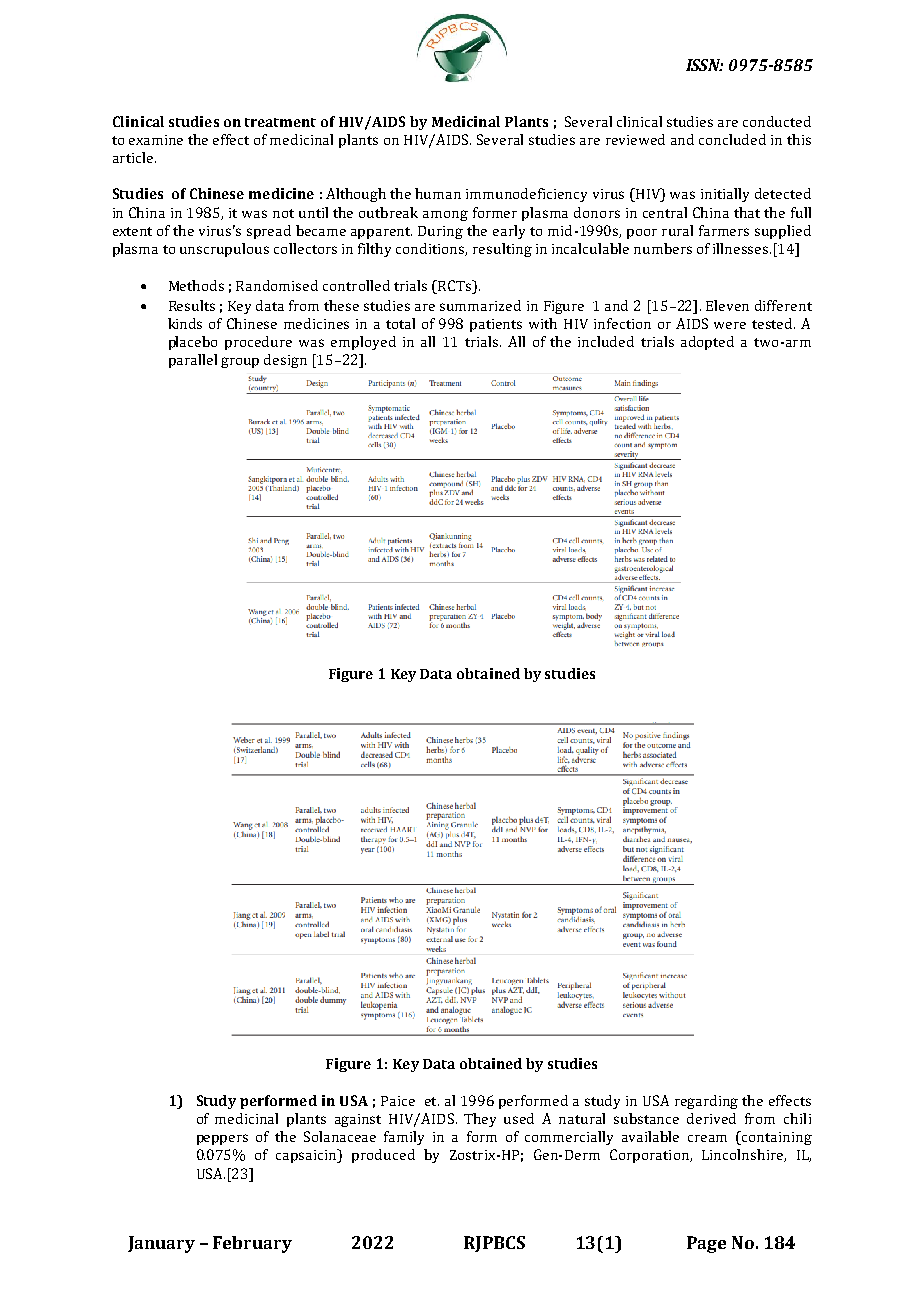  Describe the element at coordinates (732, 139) in the page. I see `concluded` at that location.
